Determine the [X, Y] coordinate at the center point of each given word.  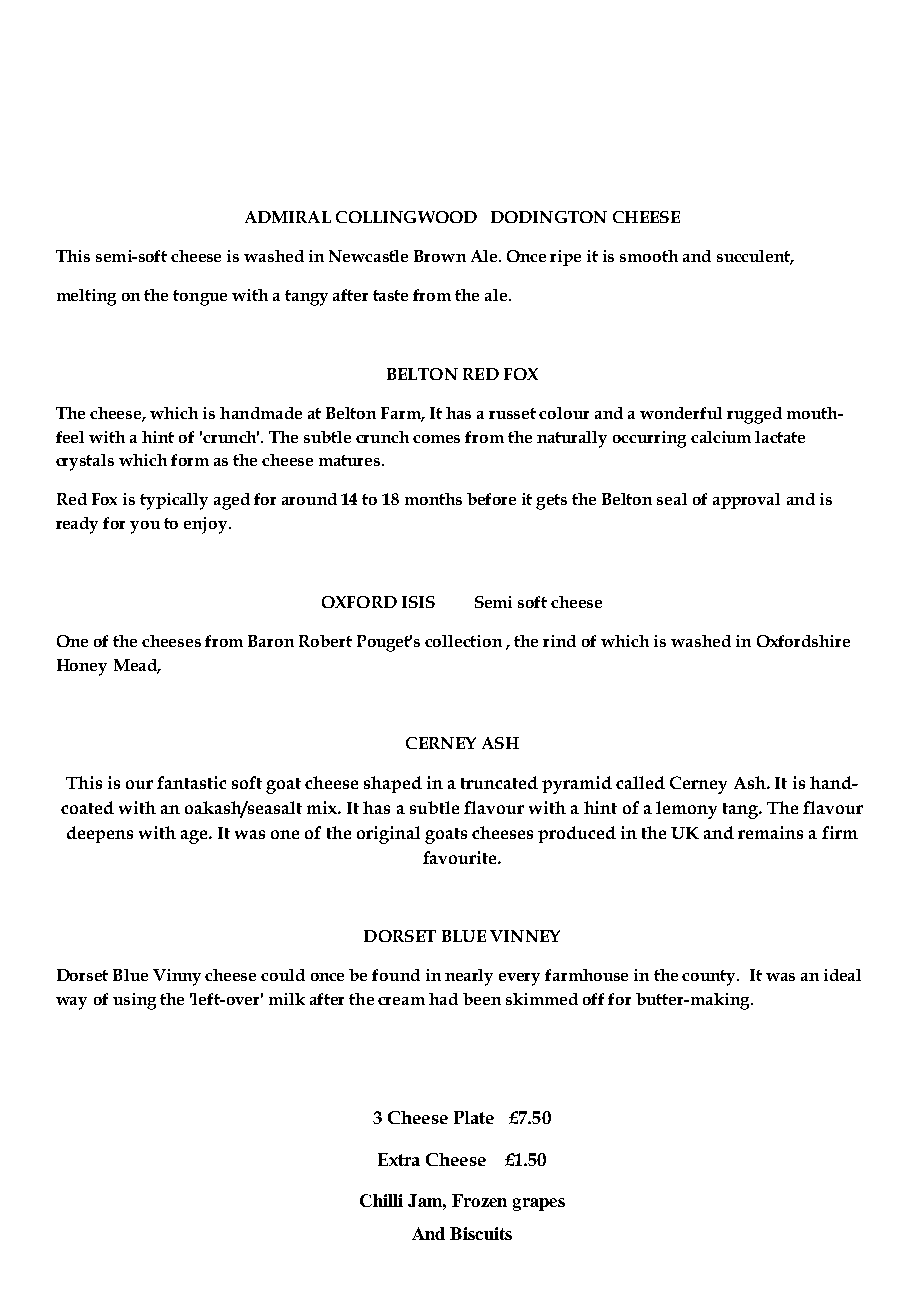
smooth [649, 256]
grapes [539, 1204]
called [640, 782]
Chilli [381, 1200]
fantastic [191, 782]
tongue [200, 298]
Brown [440, 256]
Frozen [479, 1200]
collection [463, 641]
